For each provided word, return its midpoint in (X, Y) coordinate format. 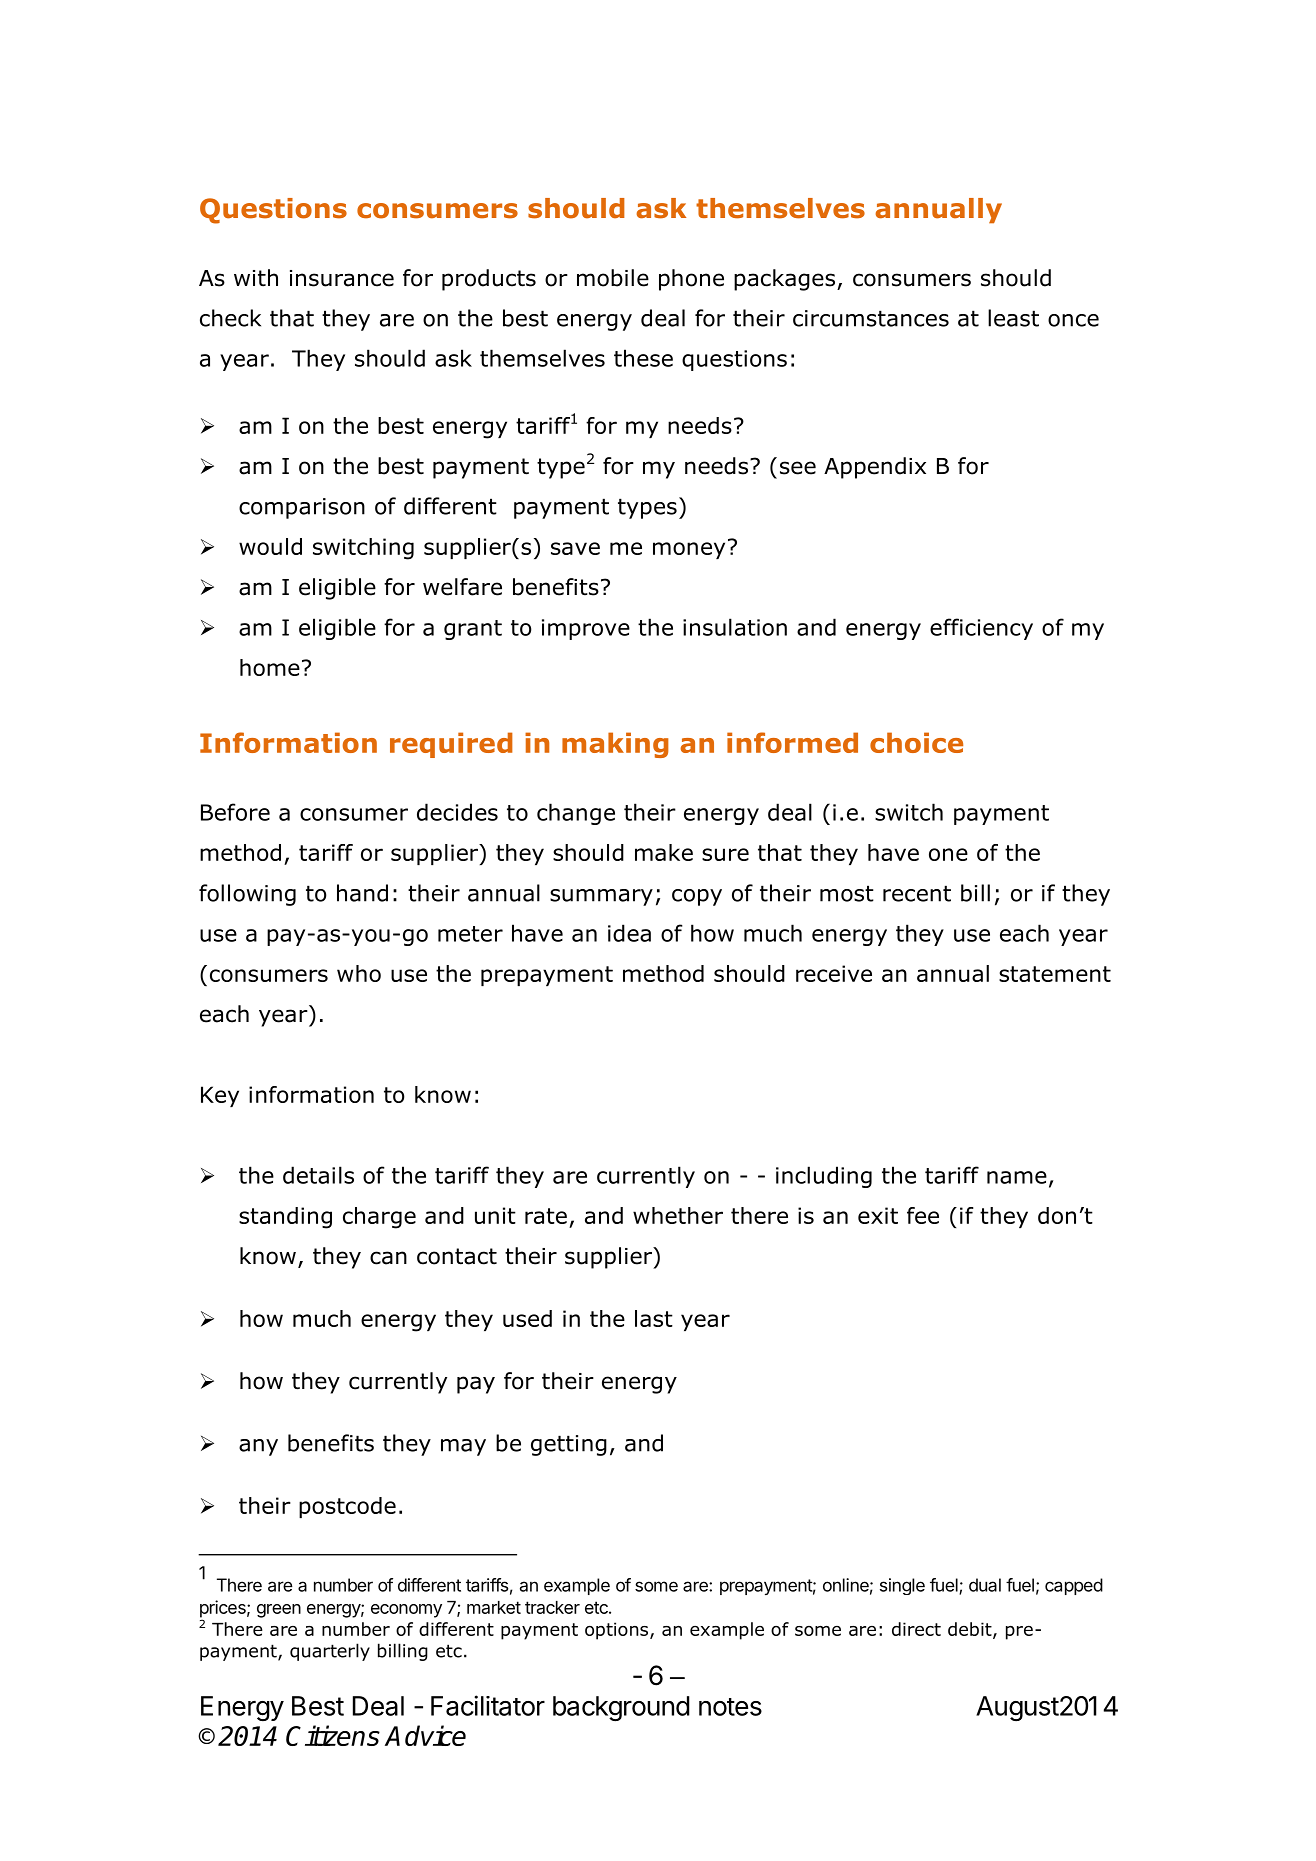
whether (678, 1215)
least (1013, 318)
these (643, 358)
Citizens (333, 1735)
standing (285, 1218)
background (621, 1708)
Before (235, 812)
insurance (342, 278)
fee (923, 1215)
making (615, 745)
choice (916, 742)
